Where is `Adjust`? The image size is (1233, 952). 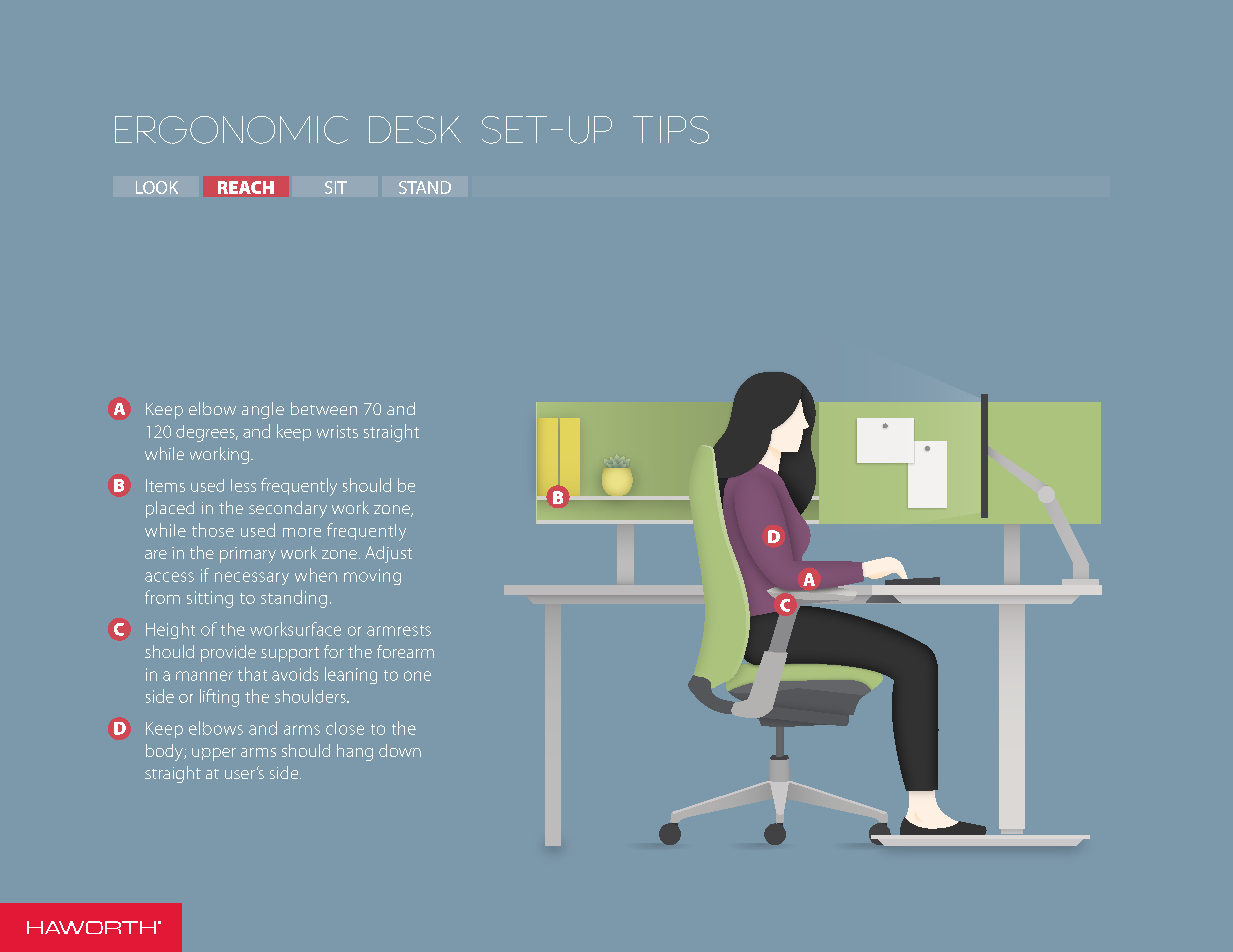
Adjust is located at coordinates (388, 554).
